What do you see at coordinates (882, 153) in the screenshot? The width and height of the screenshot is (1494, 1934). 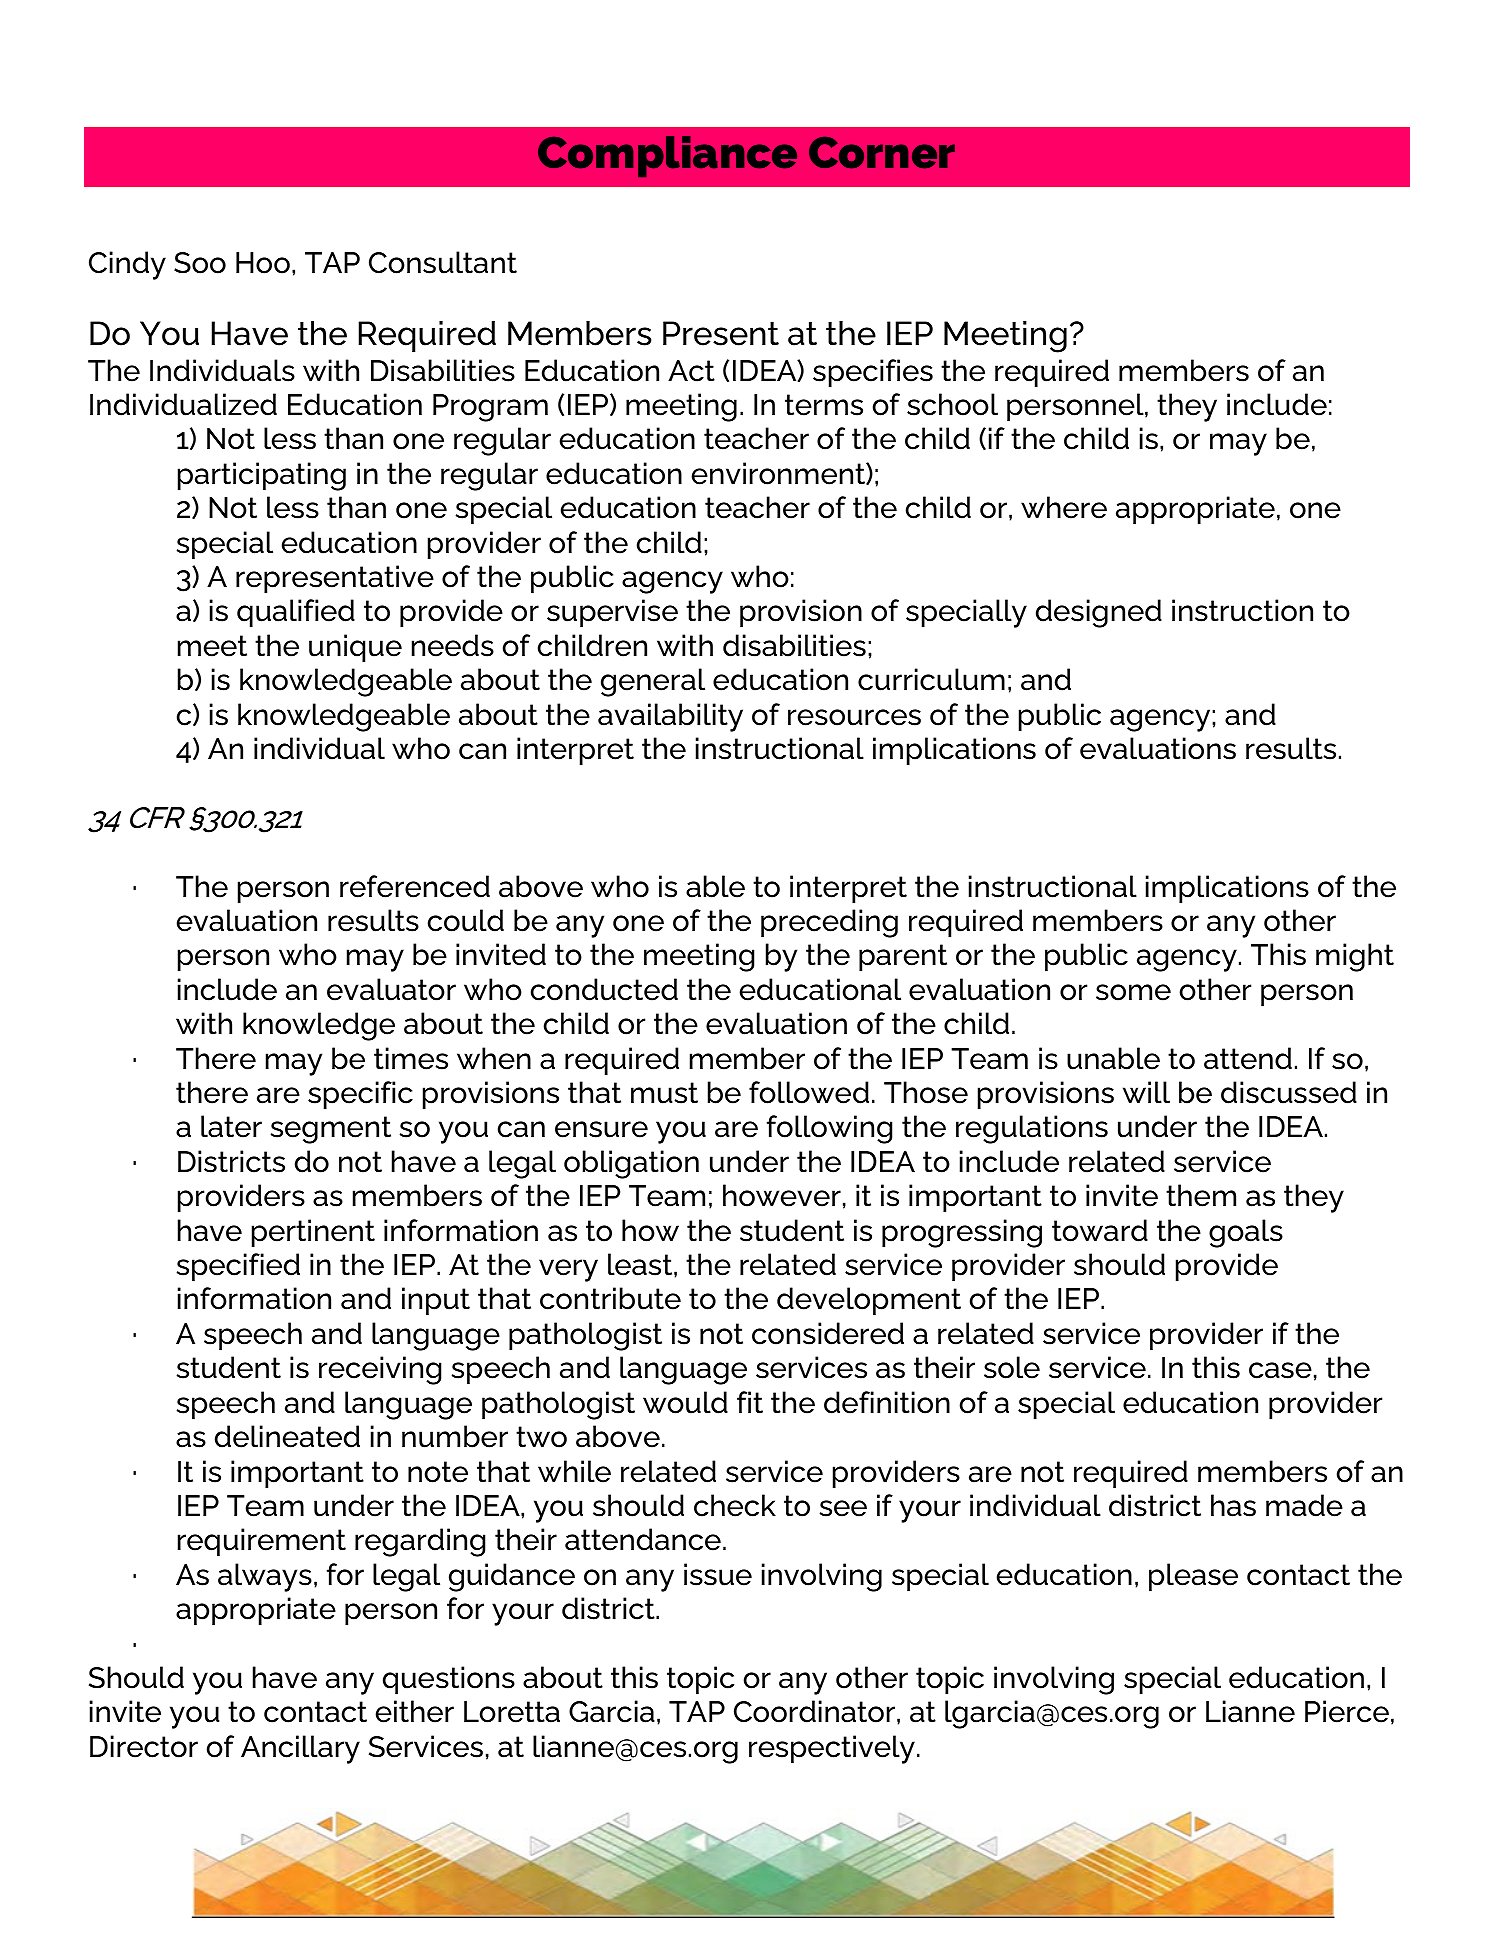 I see `Corner` at bounding box center [882, 153].
